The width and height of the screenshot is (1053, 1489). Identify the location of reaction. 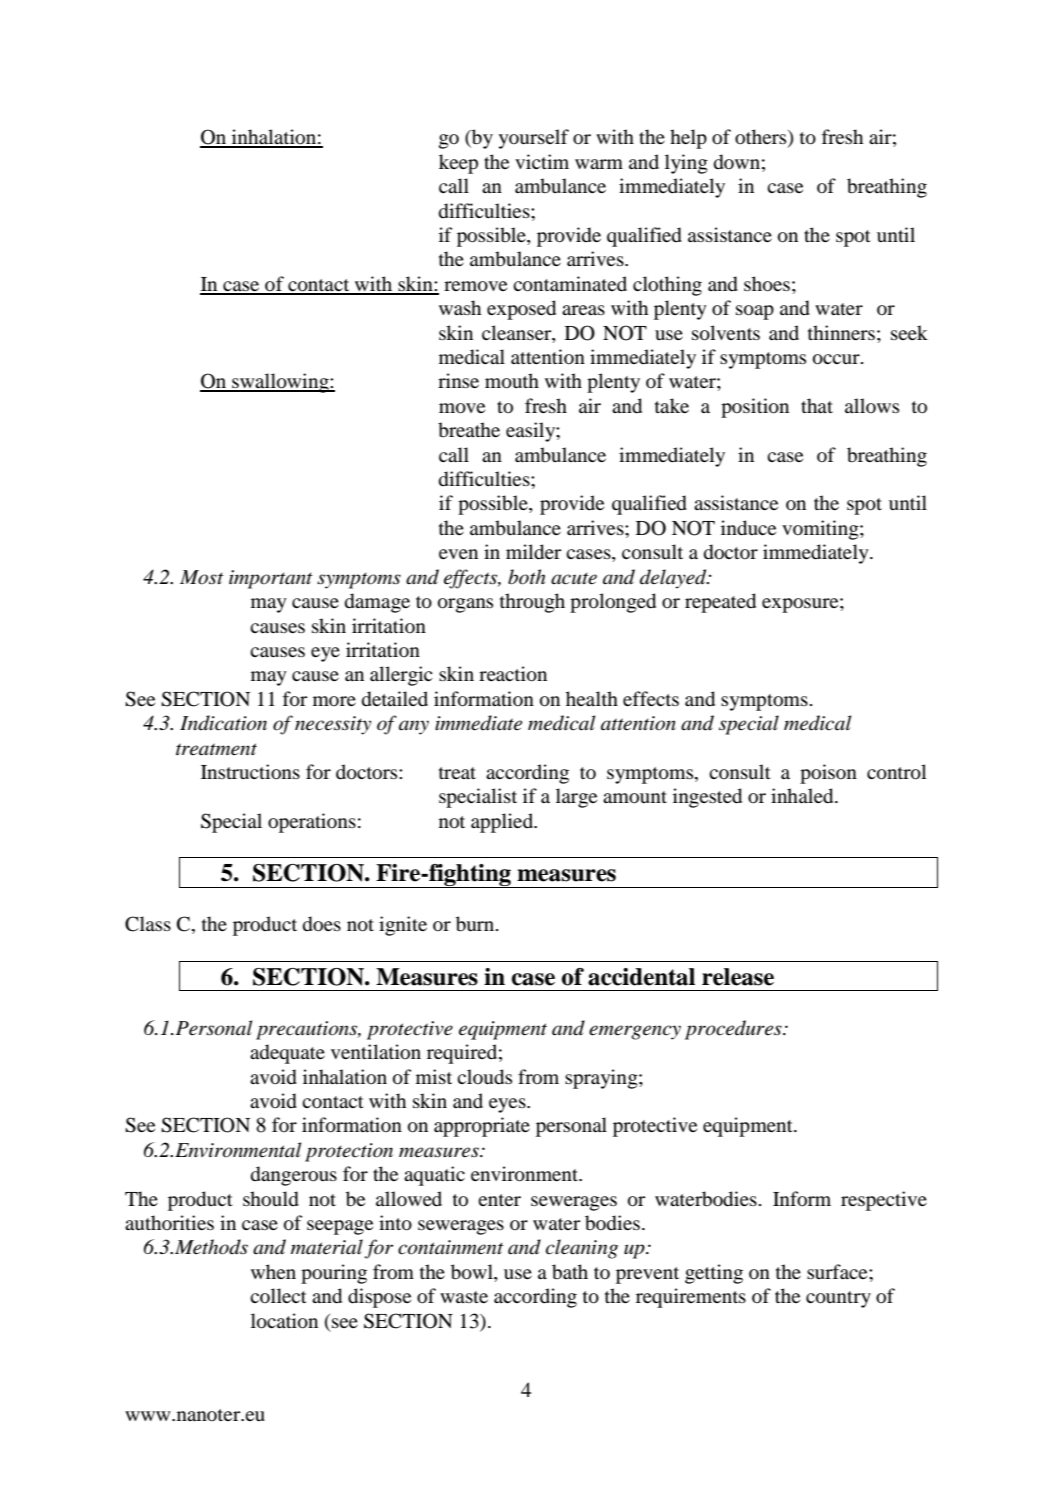
(513, 674).
